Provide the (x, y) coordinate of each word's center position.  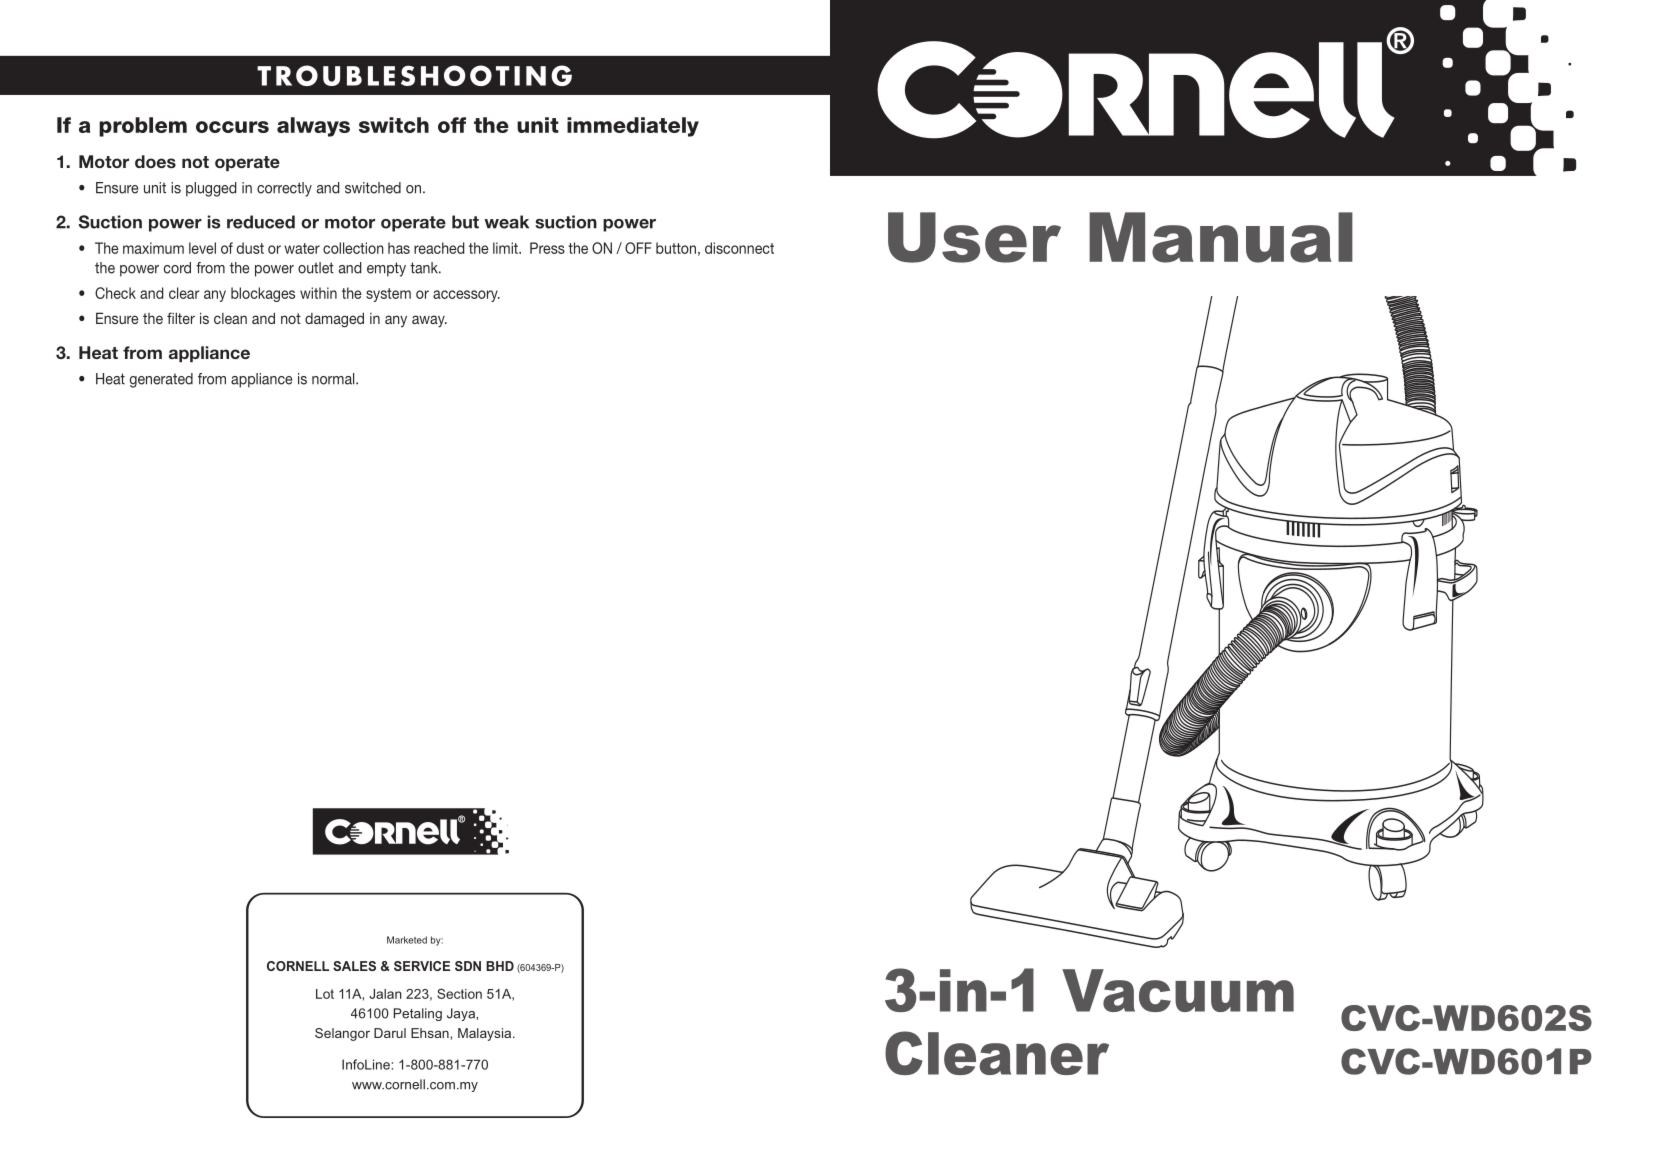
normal (334, 379)
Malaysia (486, 1034)
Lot (325, 994)
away (429, 321)
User (974, 237)
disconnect (739, 248)
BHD (500, 966)
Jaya (462, 1014)
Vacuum (1178, 990)
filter (181, 318)
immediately (633, 127)
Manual (1221, 237)
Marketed (407, 940)
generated (161, 380)
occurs (232, 127)
